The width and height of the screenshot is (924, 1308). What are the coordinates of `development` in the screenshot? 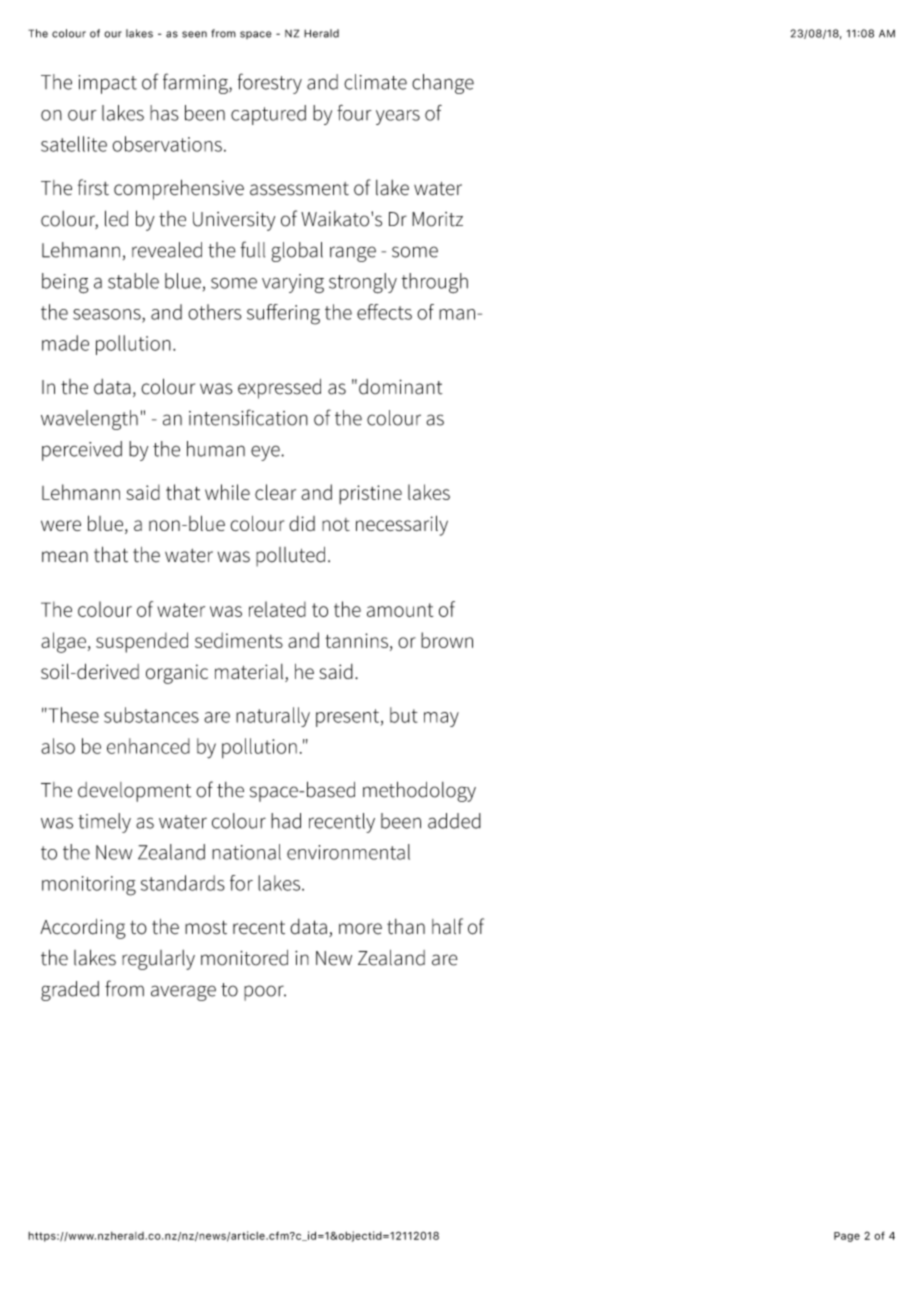 It's located at (134, 792).
